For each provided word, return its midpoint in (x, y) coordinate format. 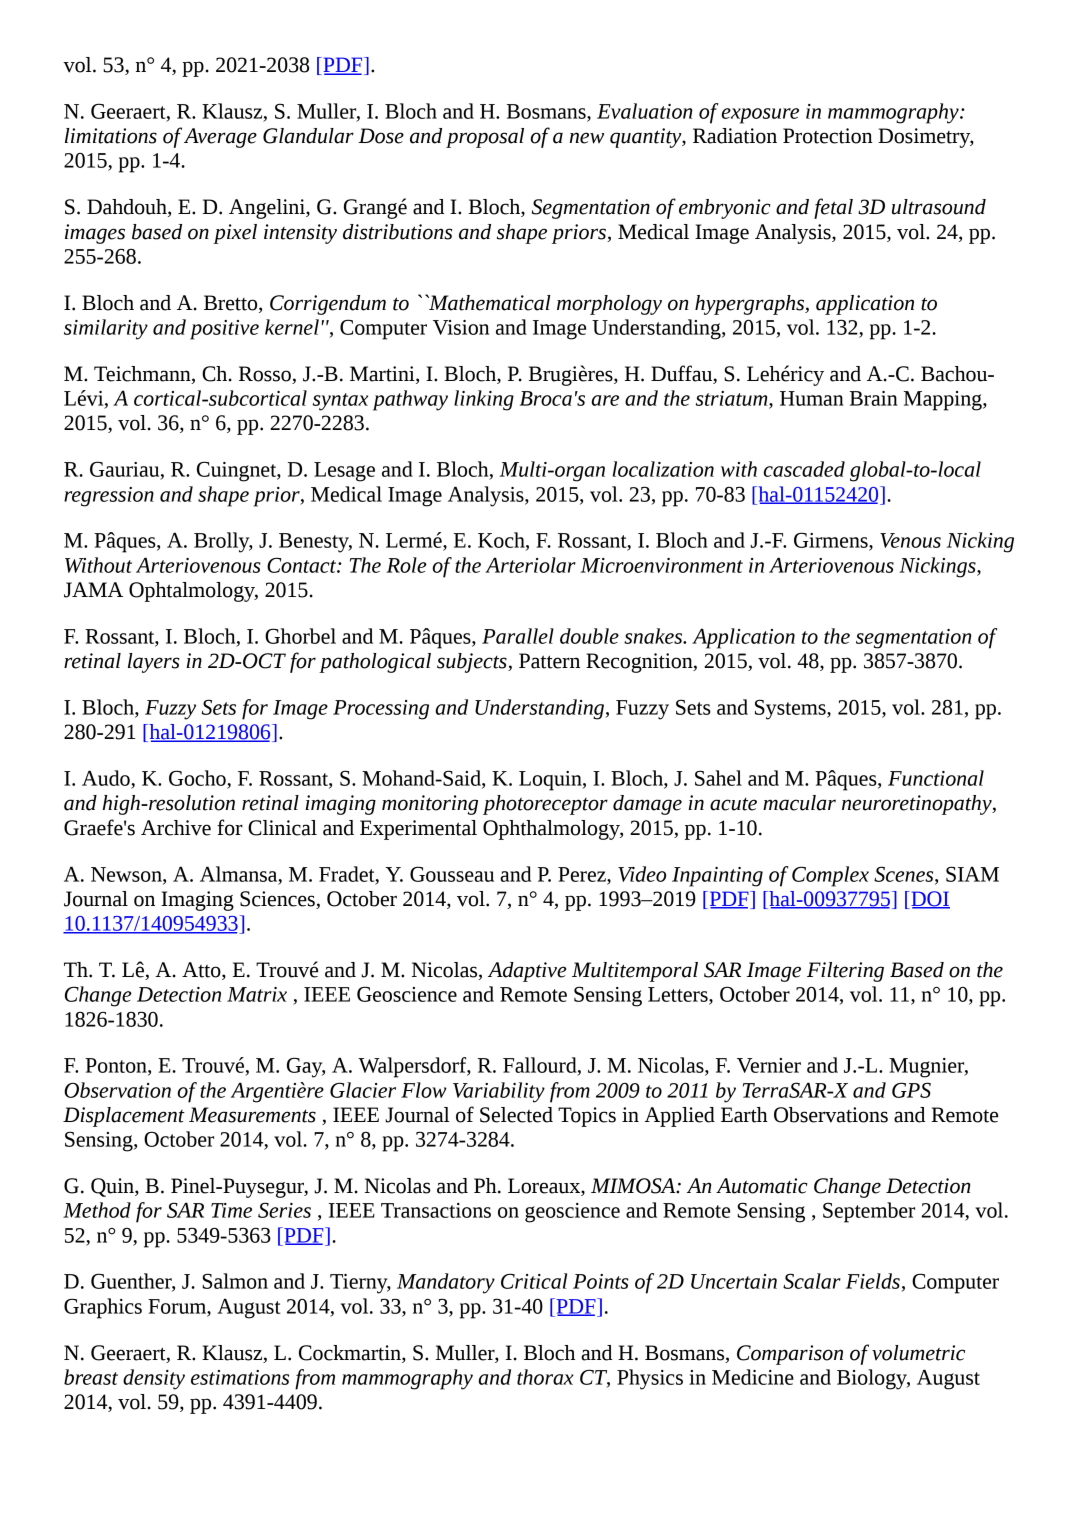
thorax (545, 1377)
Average (220, 138)
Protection (828, 136)
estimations (240, 1377)
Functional (936, 778)
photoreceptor (545, 805)
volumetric (918, 1353)
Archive (176, 828)
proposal (485, 138)
